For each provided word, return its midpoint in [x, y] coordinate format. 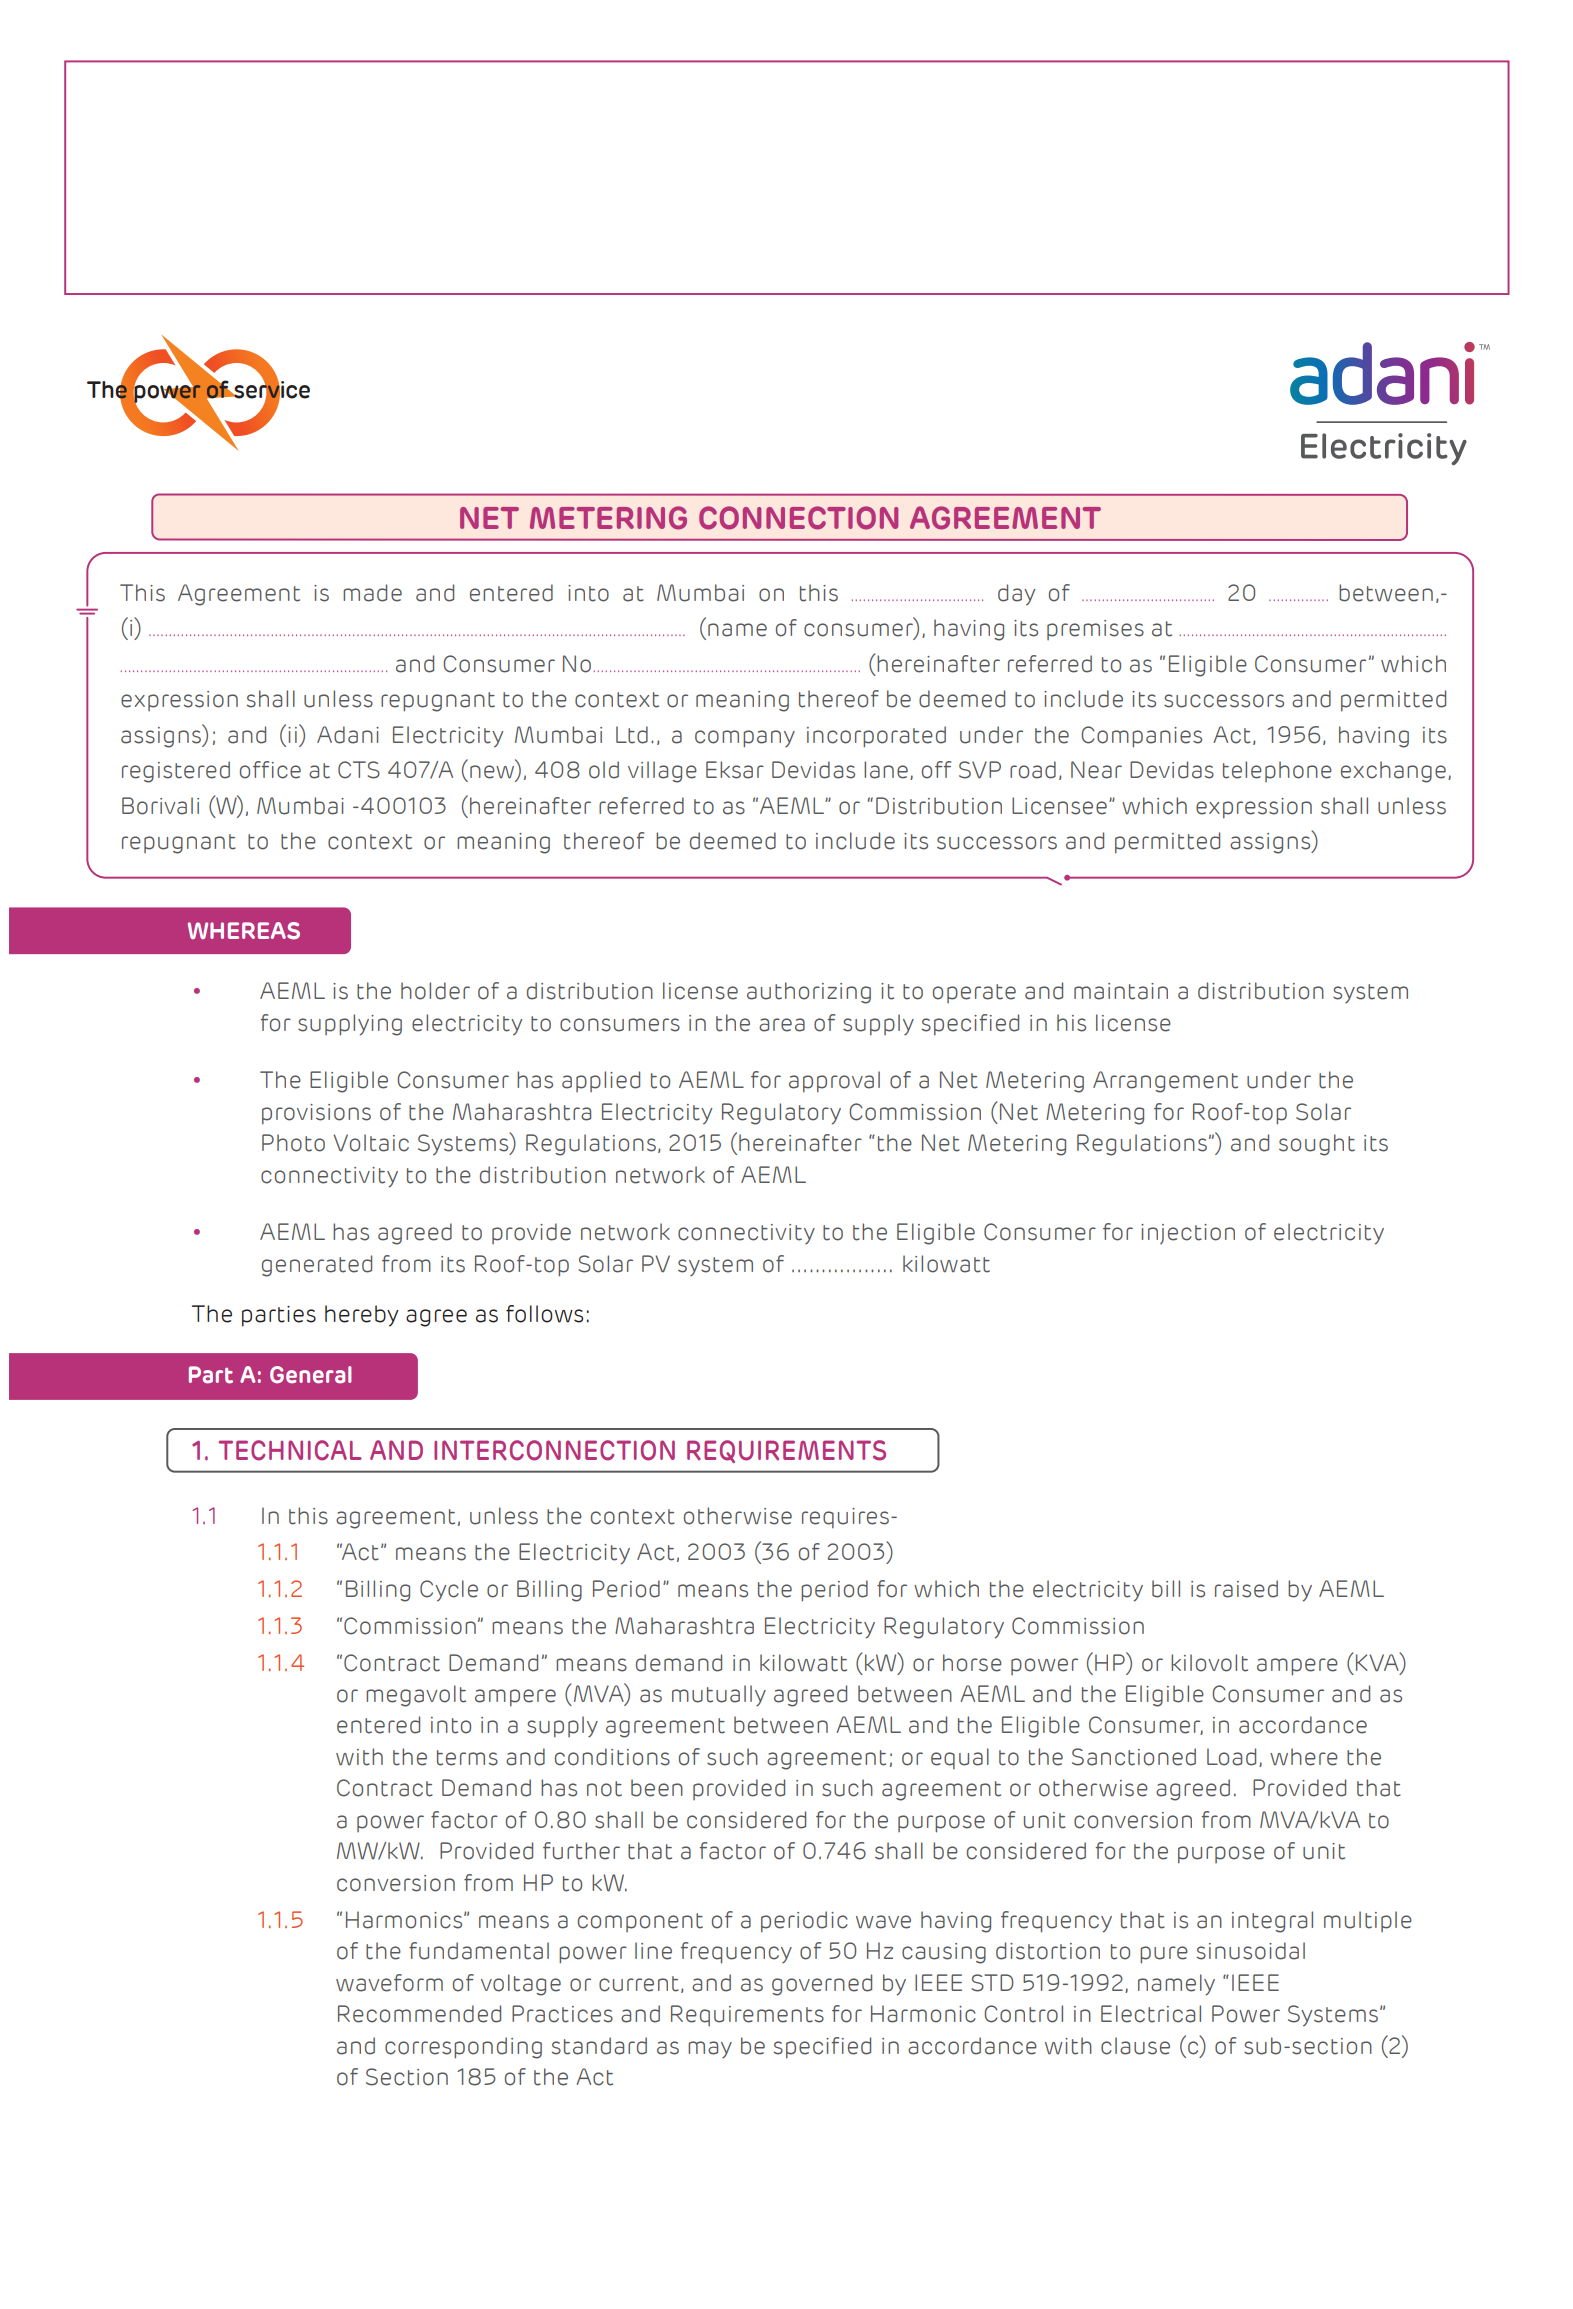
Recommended [419, 2014]
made [372, 593]
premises [1095, 630]
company [745, 739]
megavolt [416, 1696]
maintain [1121, 991]
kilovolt [1209, 1663]
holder [435, 991]
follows [544, 1314]
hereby [362, 1316]
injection [1188, 1234]
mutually [719, 1695]
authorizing [809, 993]
